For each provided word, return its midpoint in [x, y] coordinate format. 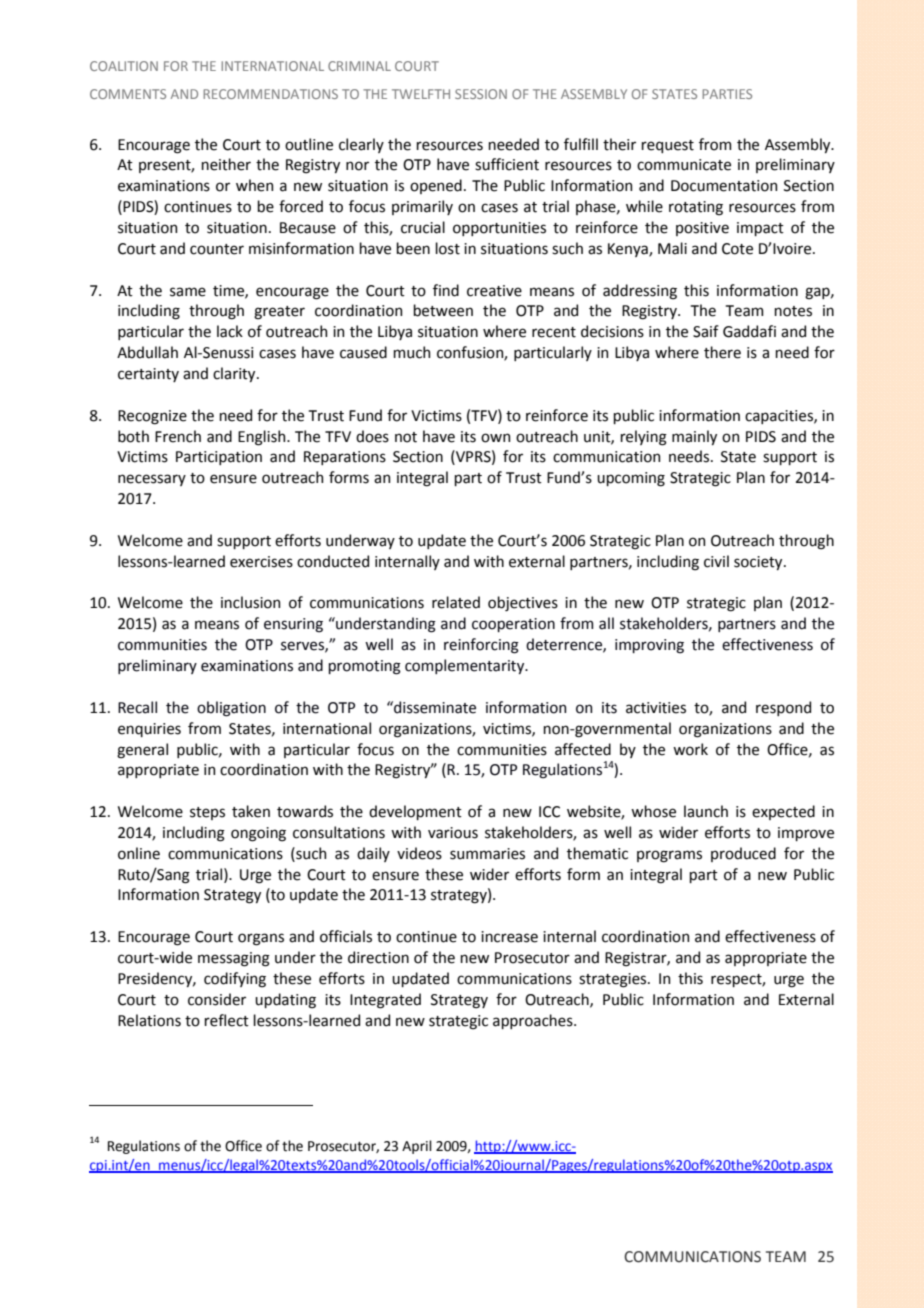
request [667, 146]
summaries [487, 854]
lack [230, 331]
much [411, 352]
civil [716, 561]
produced [743, 854]
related [456, 602]
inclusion [250, 602]
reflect [226, 1020]
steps [207, 813]
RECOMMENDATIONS [270, 94]
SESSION [481, 94]
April [417, 1147]
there [722, 352]
